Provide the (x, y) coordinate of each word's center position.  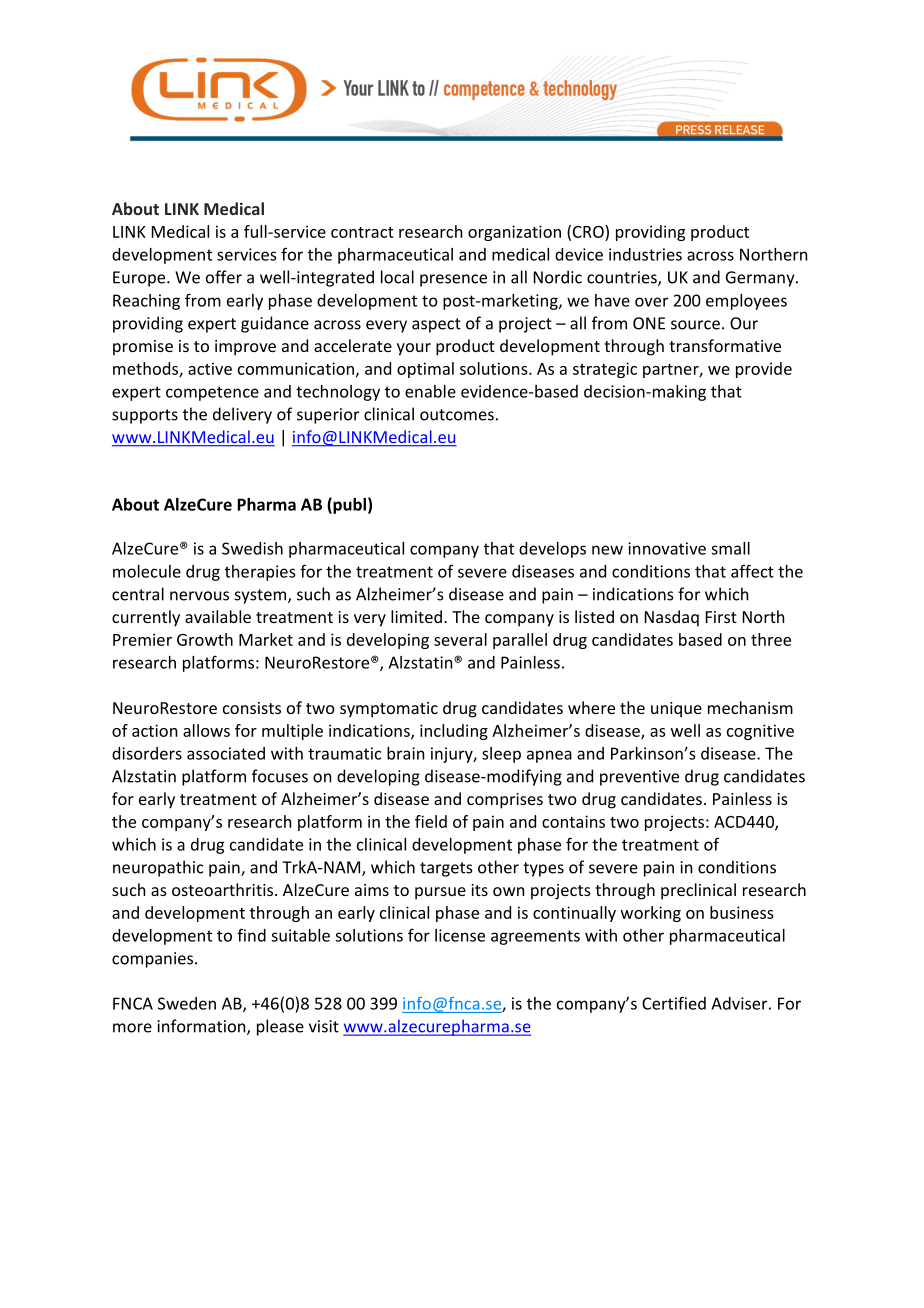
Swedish (252, 548)
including (454, 732)
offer (224, 277)
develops (552, 550)
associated (226, 753)
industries (645, 254)
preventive (639, 778)
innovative (667, 548)
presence (453, 280)
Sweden (187, 1003)
